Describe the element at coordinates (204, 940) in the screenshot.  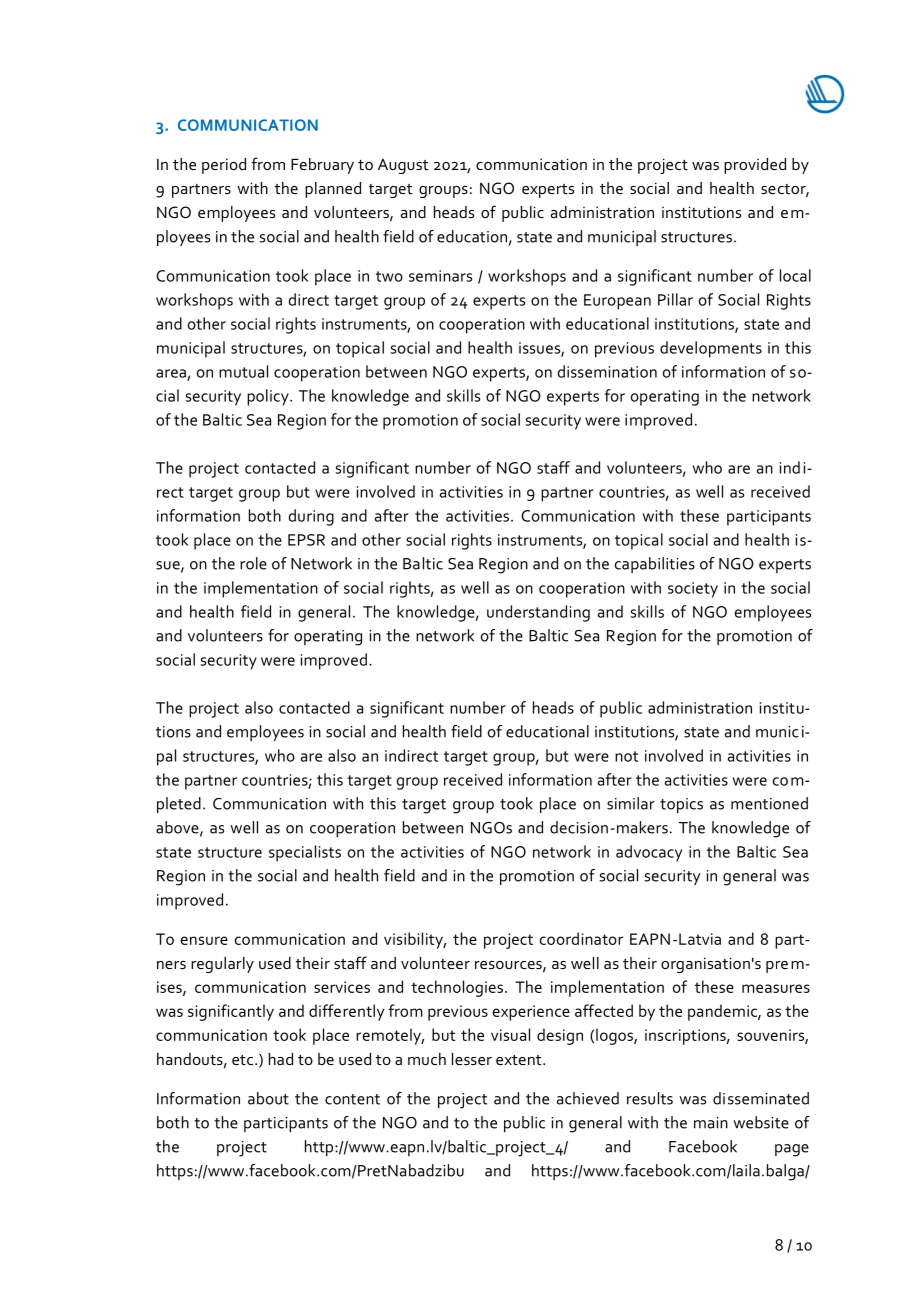
I see `ensure` at that location.
